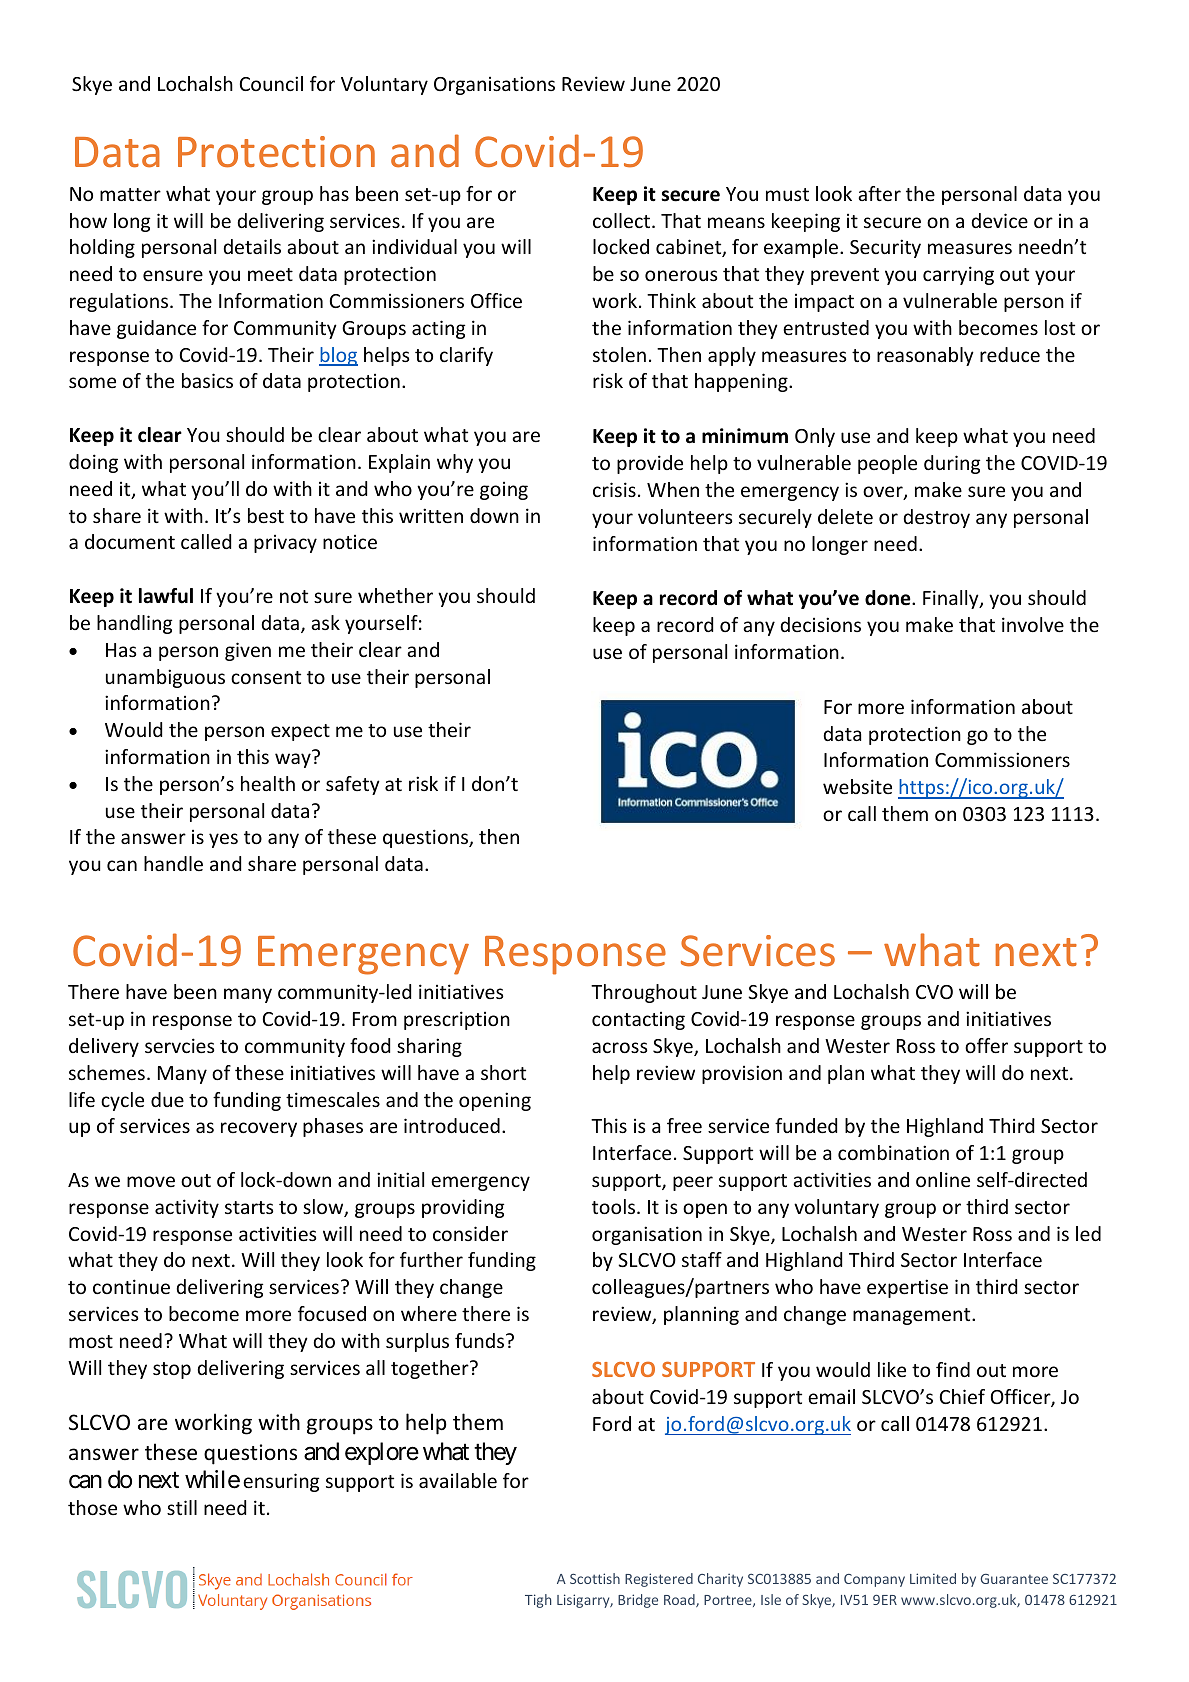 This image has height=1682, width=1189. Describe the element at coordinates (223, 840) in the image. I see `yes` at that location.
